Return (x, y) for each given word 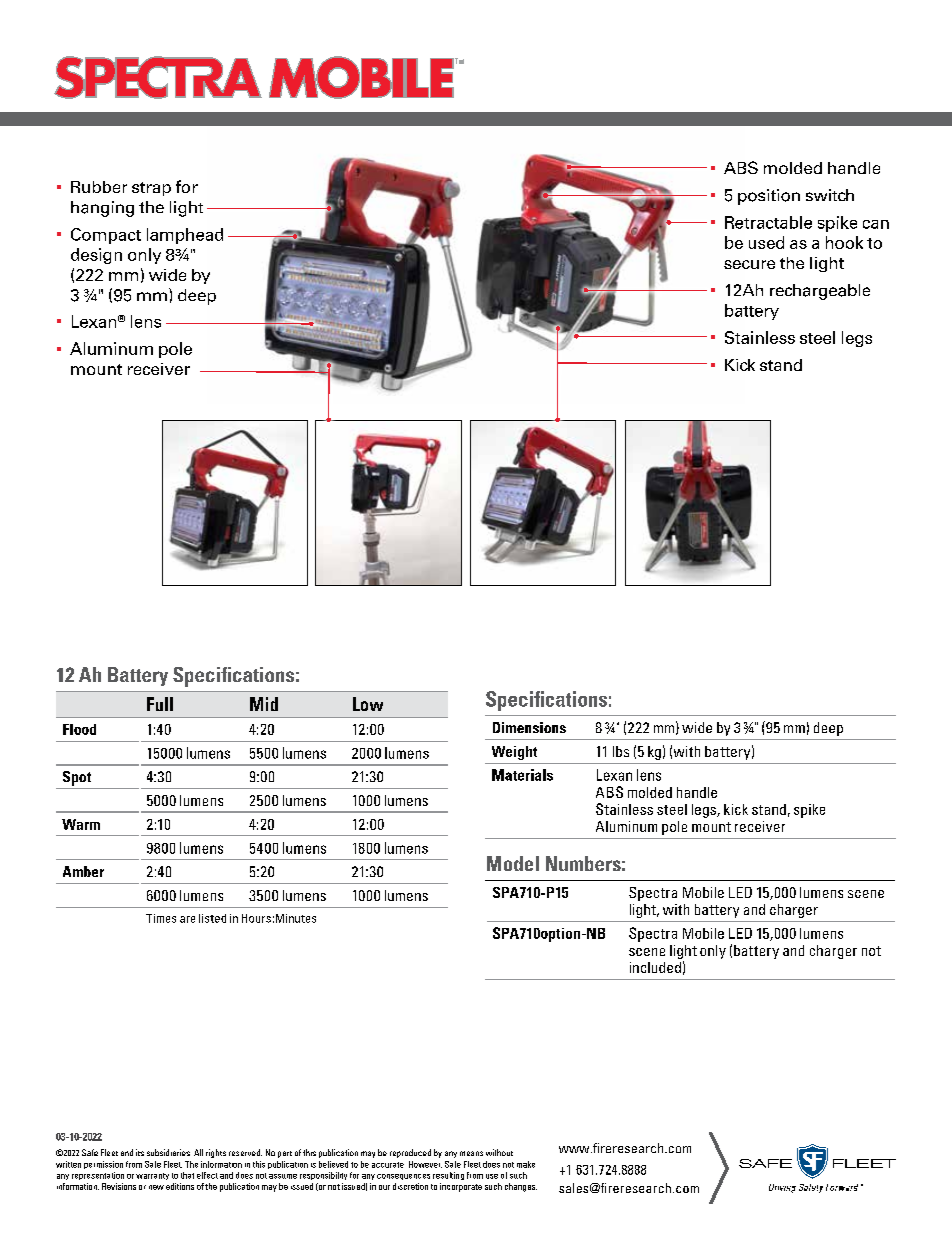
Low (368, 704)
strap (151, 189)
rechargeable (820, 292)
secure (749, 264)
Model (513, 863)
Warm (81, 824)
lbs (621, 751)
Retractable (768, 222)
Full (160, 704)
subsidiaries (168, 1152)
